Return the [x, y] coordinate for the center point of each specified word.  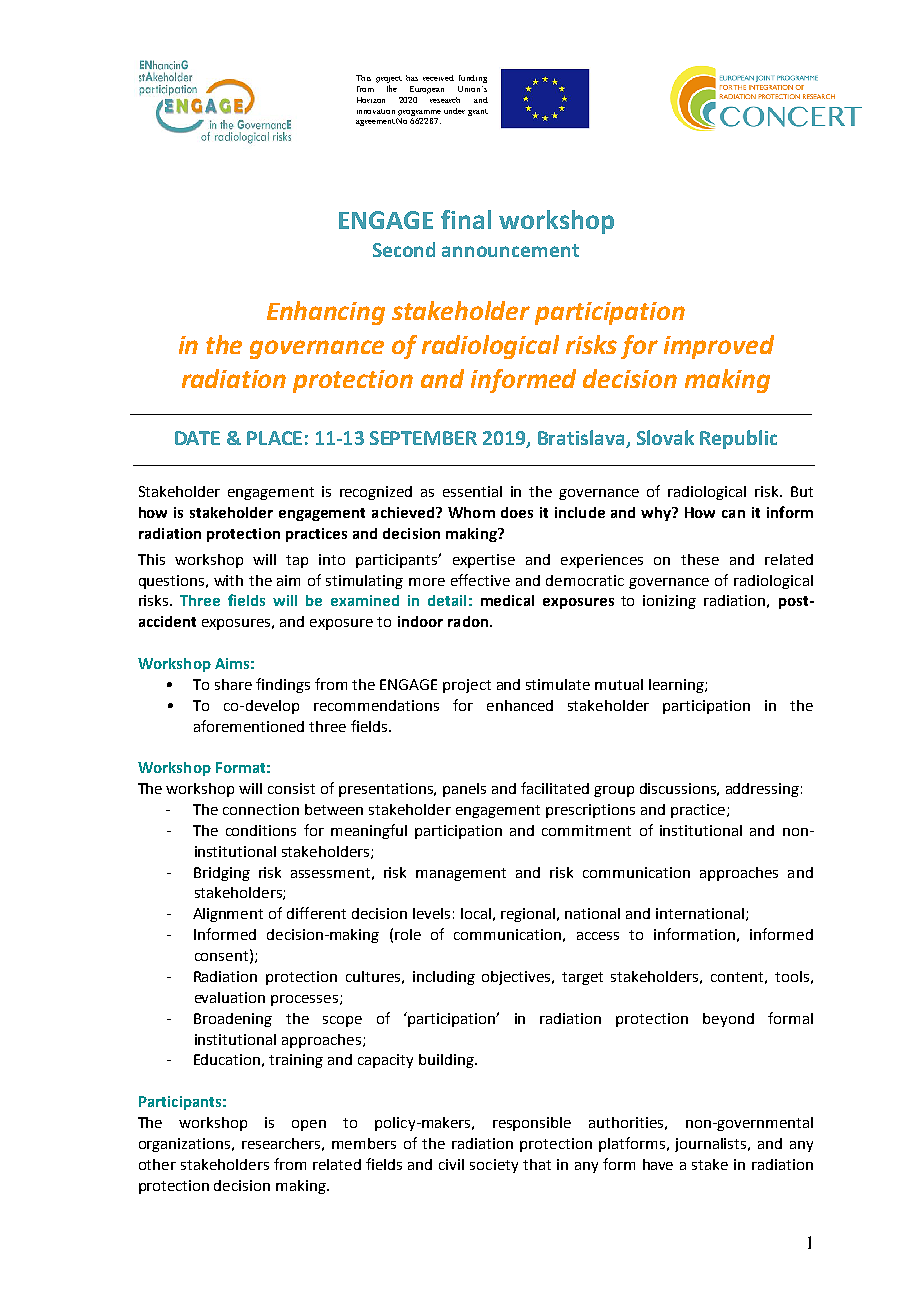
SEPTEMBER [423, 438]
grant [478, 112]
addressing [762, 790]
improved [719, 347]
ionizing [669, 602]
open [309, 1125]
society [494, 1166]
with [228, 580]
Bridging [222, 874]
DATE [197, 438]
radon [469, 621]
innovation [376, 111]
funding [473, 79]
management [461, 874]
